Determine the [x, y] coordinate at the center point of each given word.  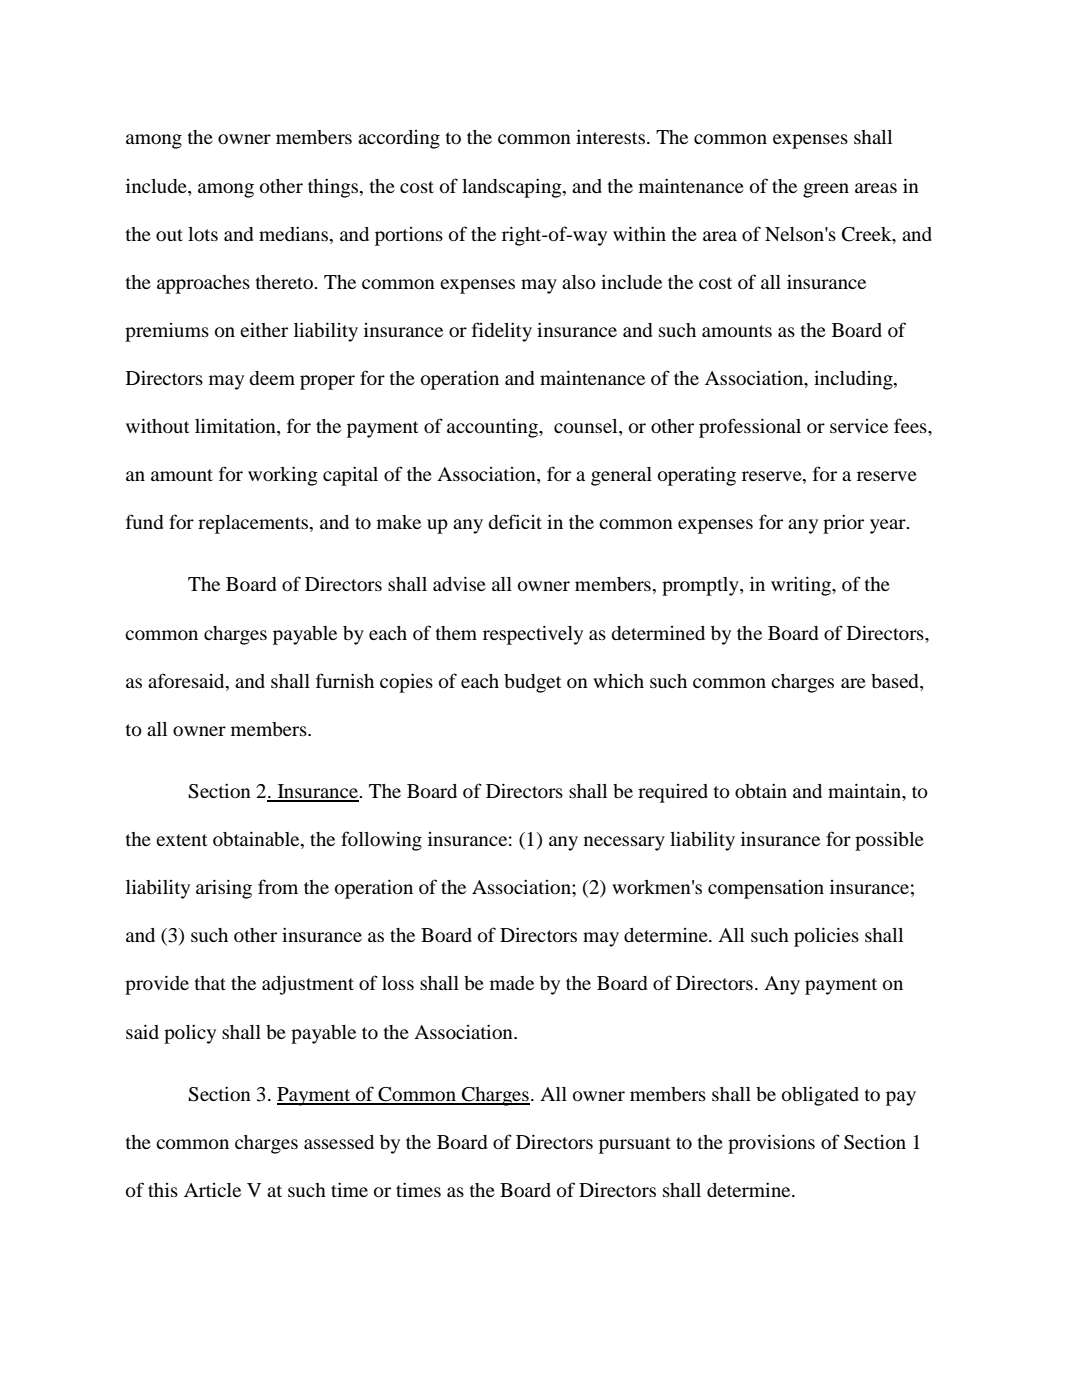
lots [203, 234]
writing [802, 586]
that [210, 983]
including [854, 380]
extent [182, 840]
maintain [866, 792]
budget [533, 683]
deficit [515, 521]
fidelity [502, 332]
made [512, 983]
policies [826, 937]
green [826, 190]
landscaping [513, 188]
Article [212, 1190]
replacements [254, 524]
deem [272, 378]
